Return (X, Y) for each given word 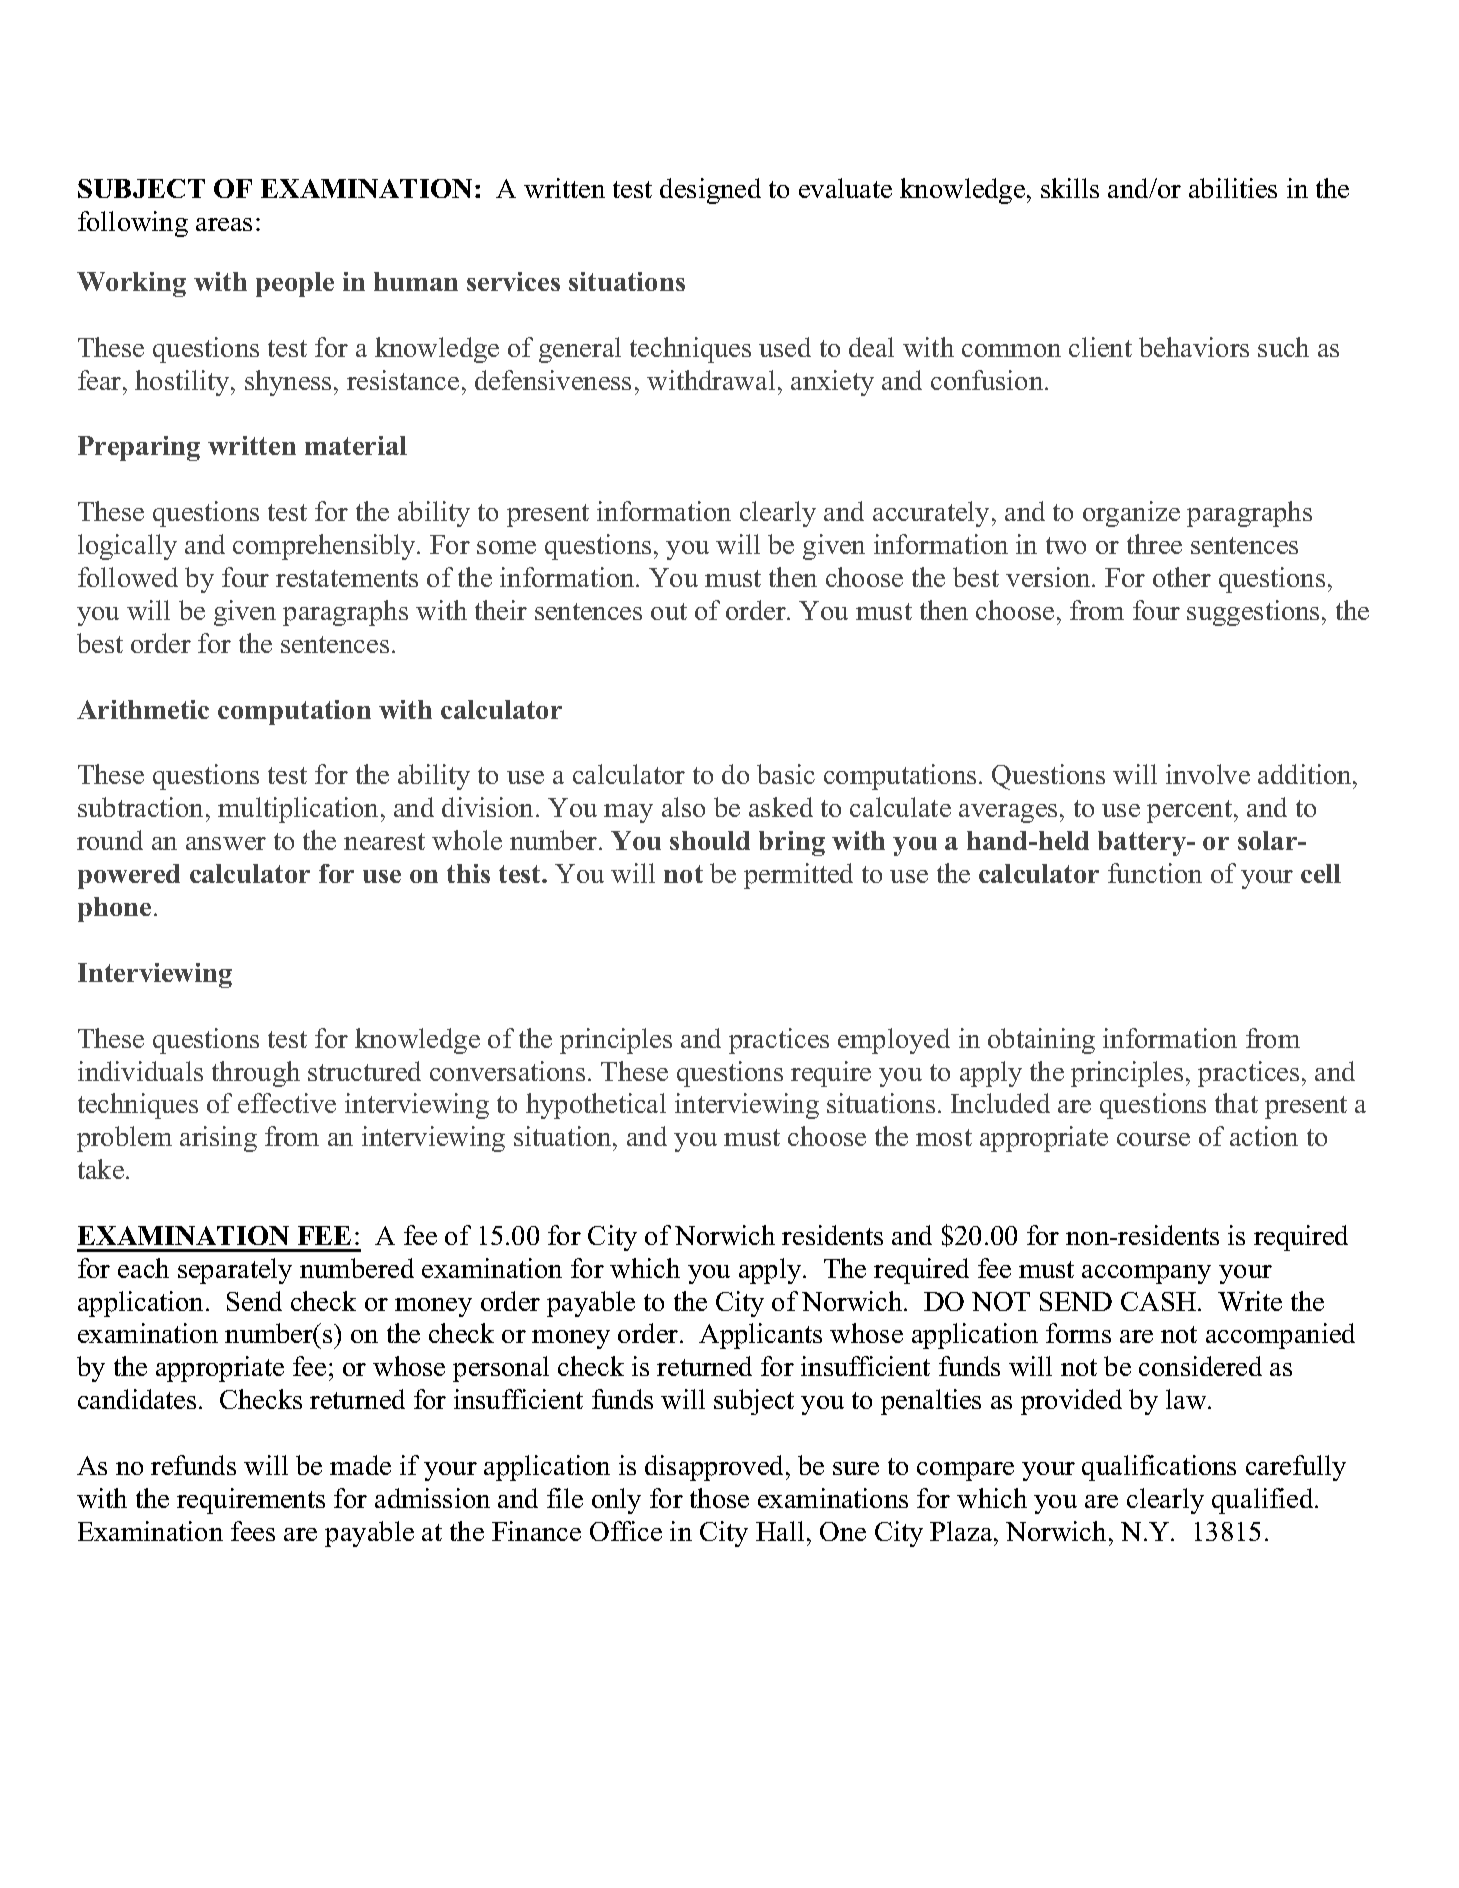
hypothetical (596, 1106)
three (1154, 544)
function (1155, 873)
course (1153, 1139)
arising (218, 1139)
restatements (347, 578)
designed (710, 191)
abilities (1233, 188)
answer (226, 843)
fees (253, 1531)
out (669, 611)
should (710, 840)
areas (224, 224)
